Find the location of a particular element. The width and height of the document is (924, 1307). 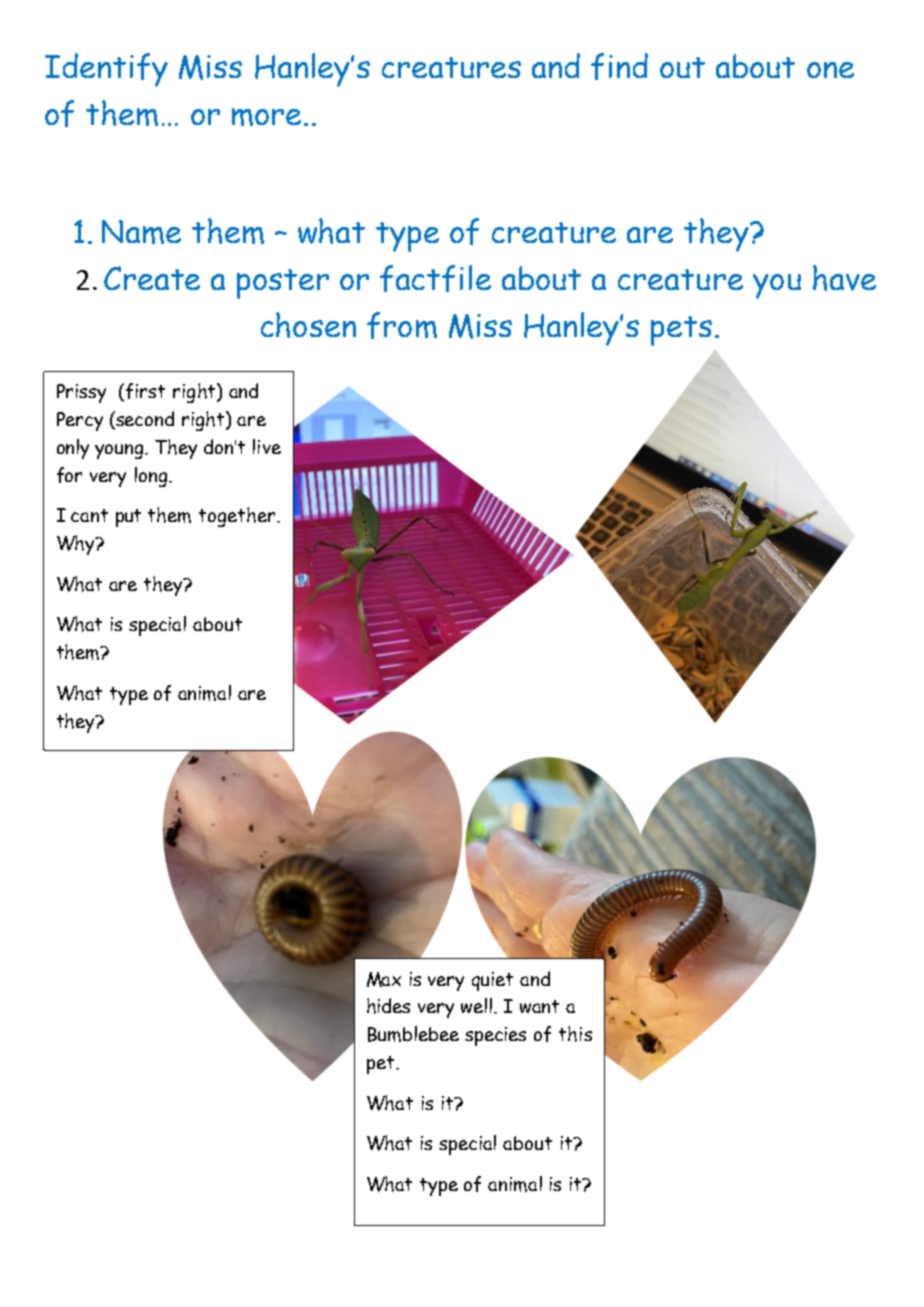

Identify is located at coordinates (106, 70).
